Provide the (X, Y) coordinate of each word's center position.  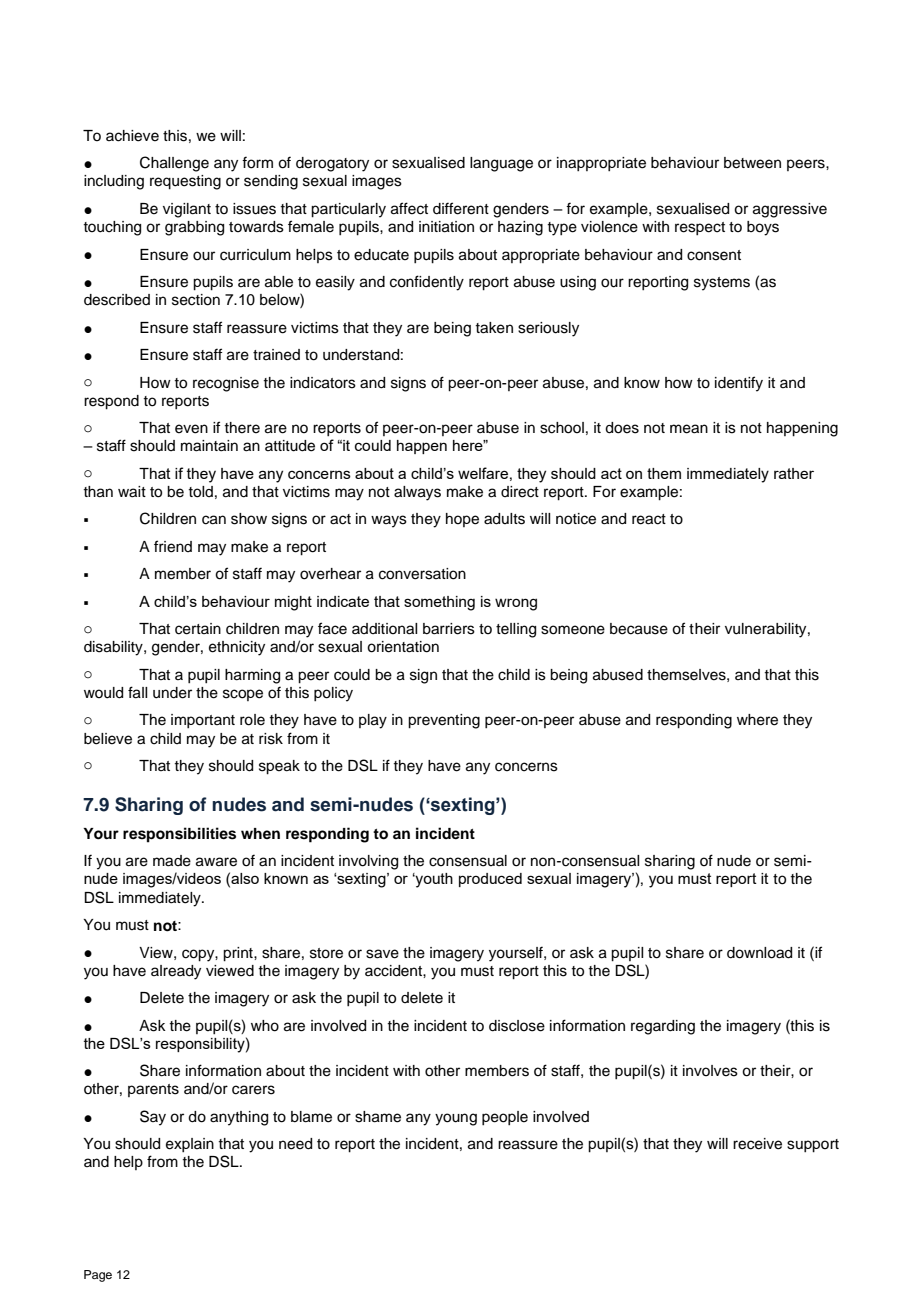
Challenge (174, 164)
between (752, 163)
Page (98, 1276)
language (501, 164)
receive (757, 1144)
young (456, 1119)
